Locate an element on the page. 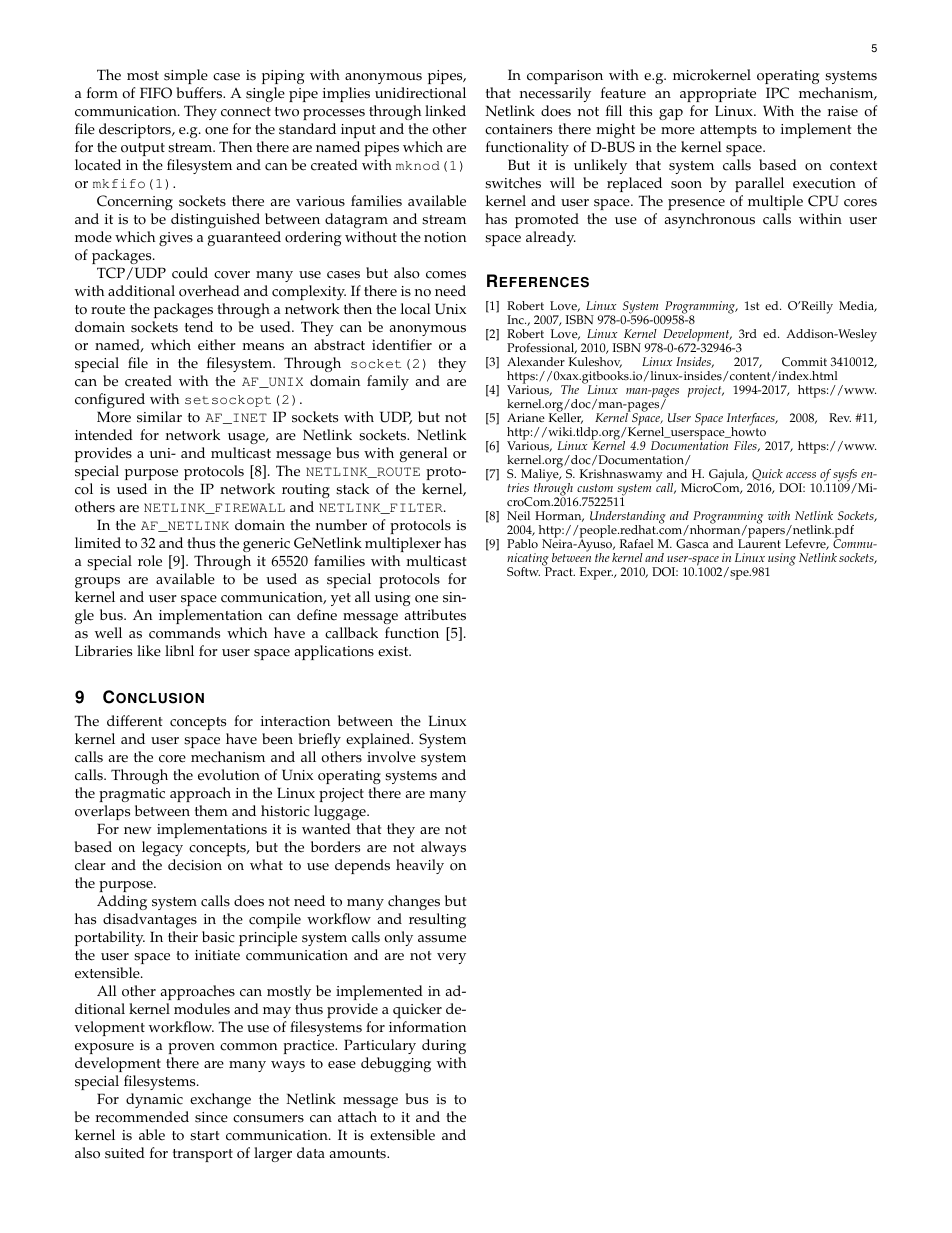 The width and height of the page is (952, 1233). IPC is located at coordinates (777, 93).
